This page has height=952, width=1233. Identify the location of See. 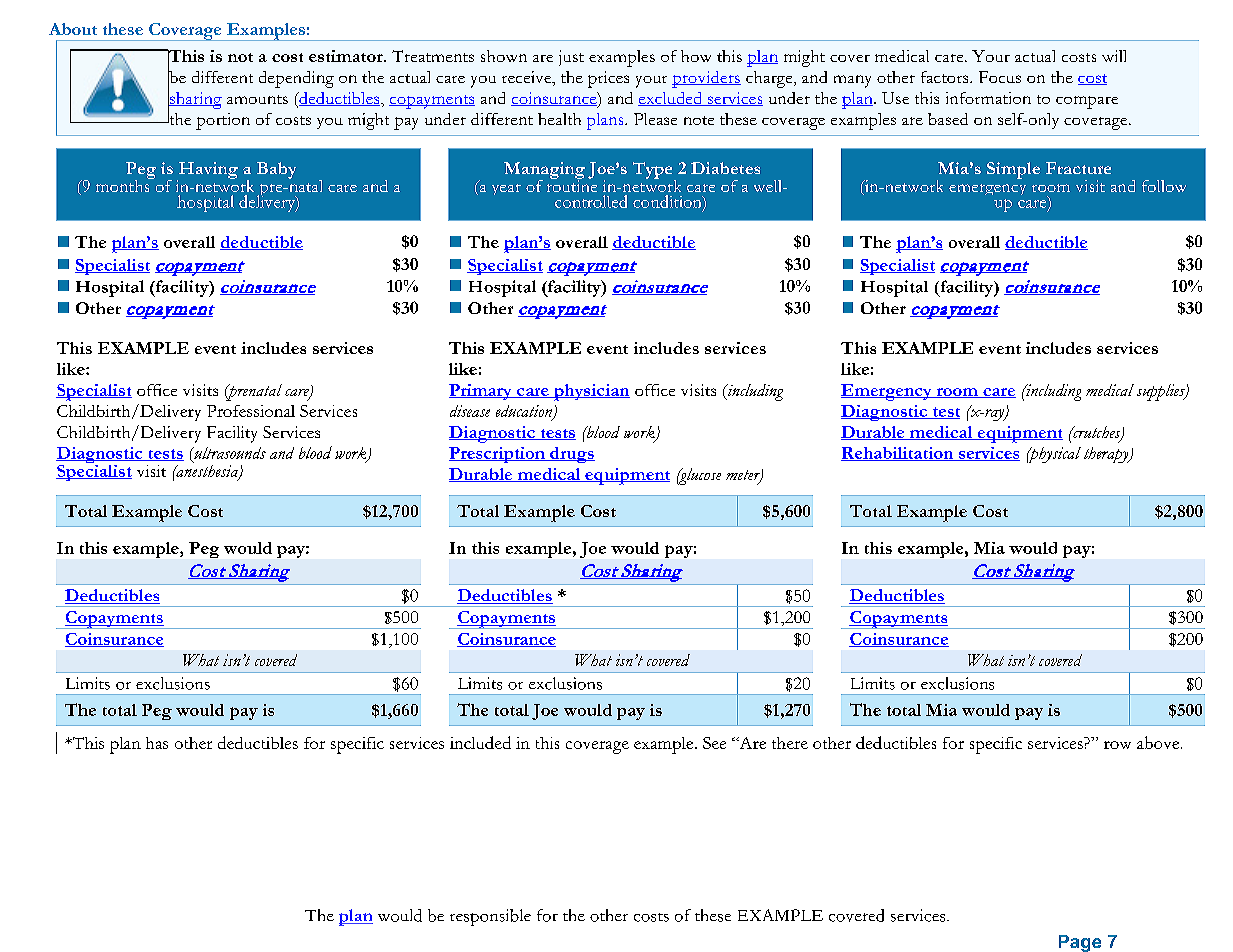
(714, 743).
